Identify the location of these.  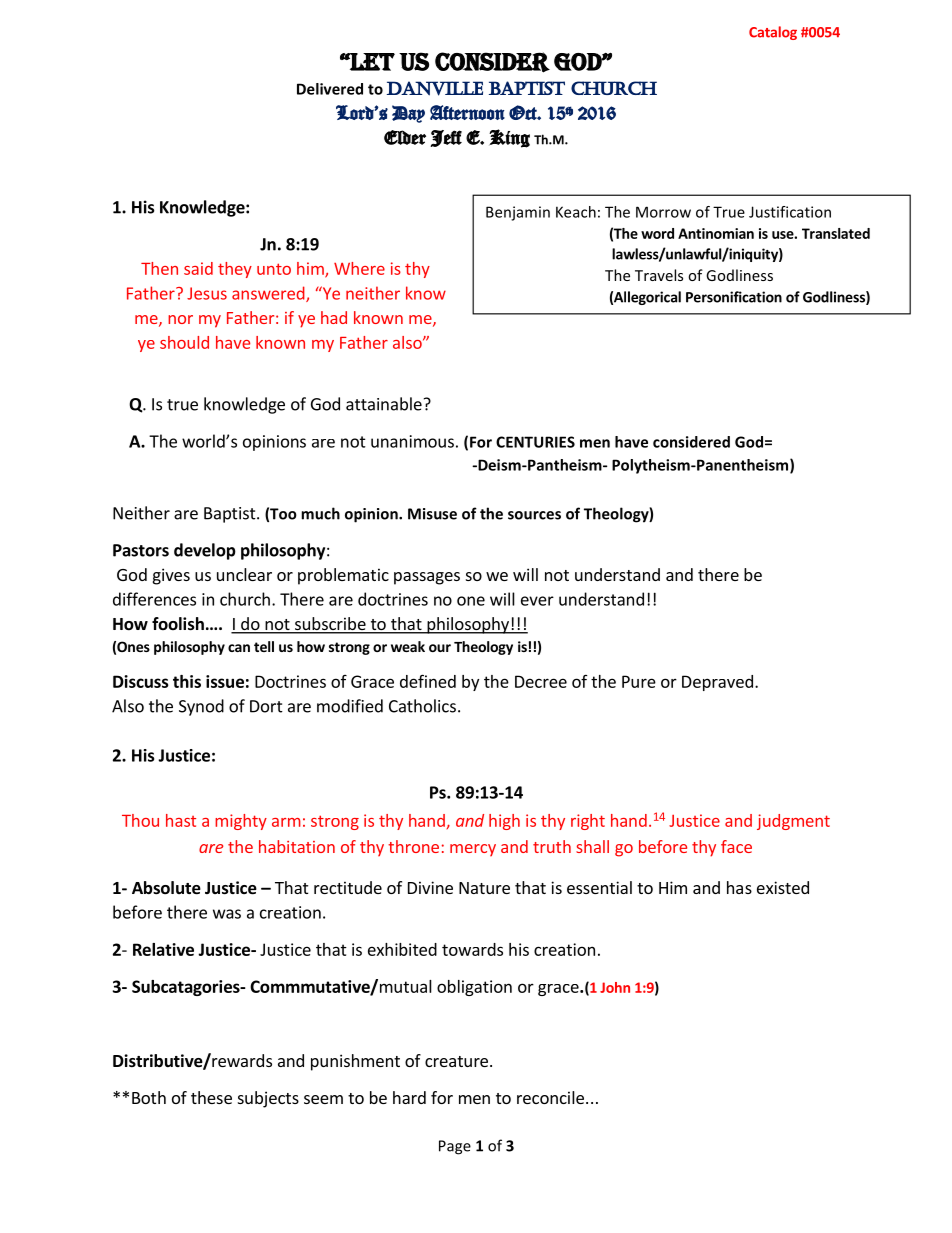
(211, 1097).
